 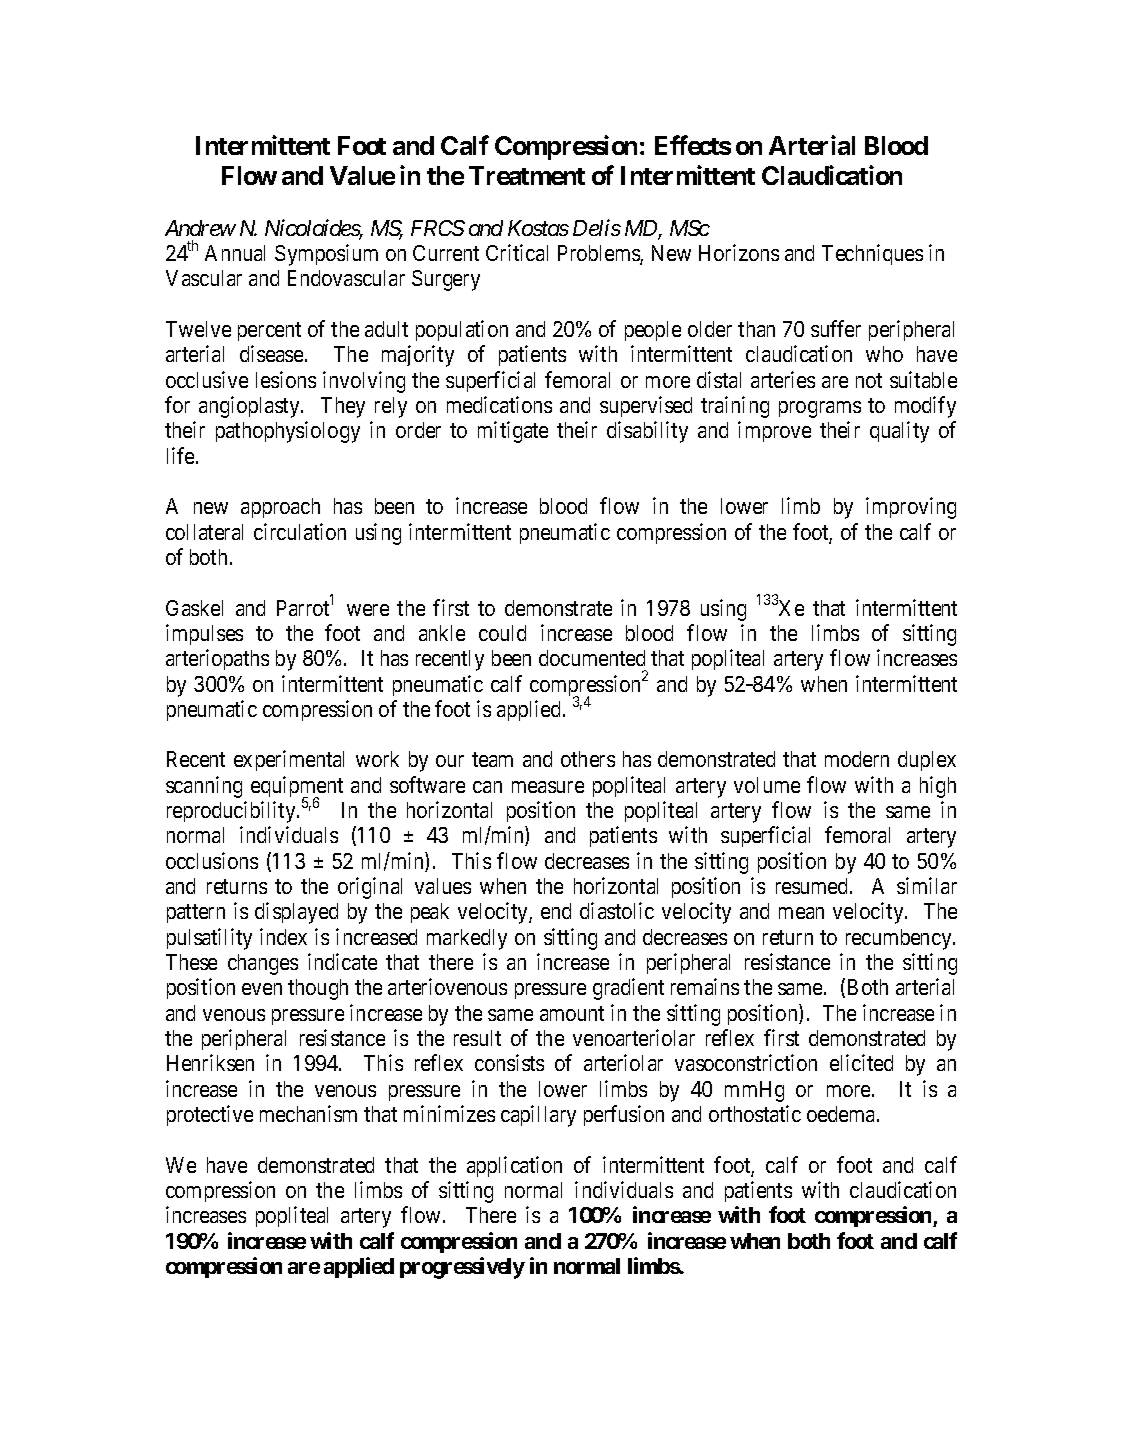 What do you see at coordinates (514, 1166) in the page?
I see `application` at bounding box center [514, 1166].
